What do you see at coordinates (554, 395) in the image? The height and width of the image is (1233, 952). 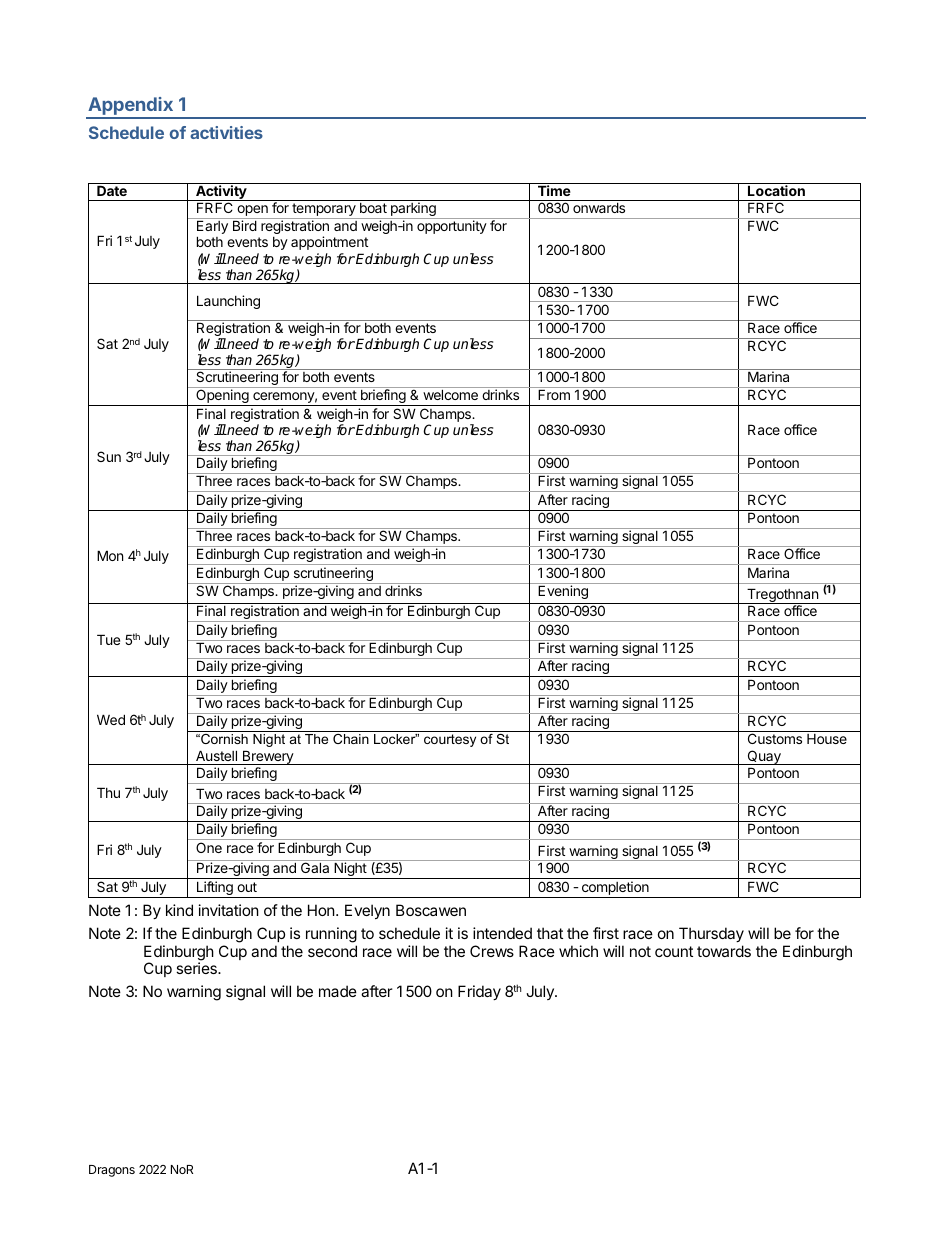 I see `From` at bounding box center [554, 395].
